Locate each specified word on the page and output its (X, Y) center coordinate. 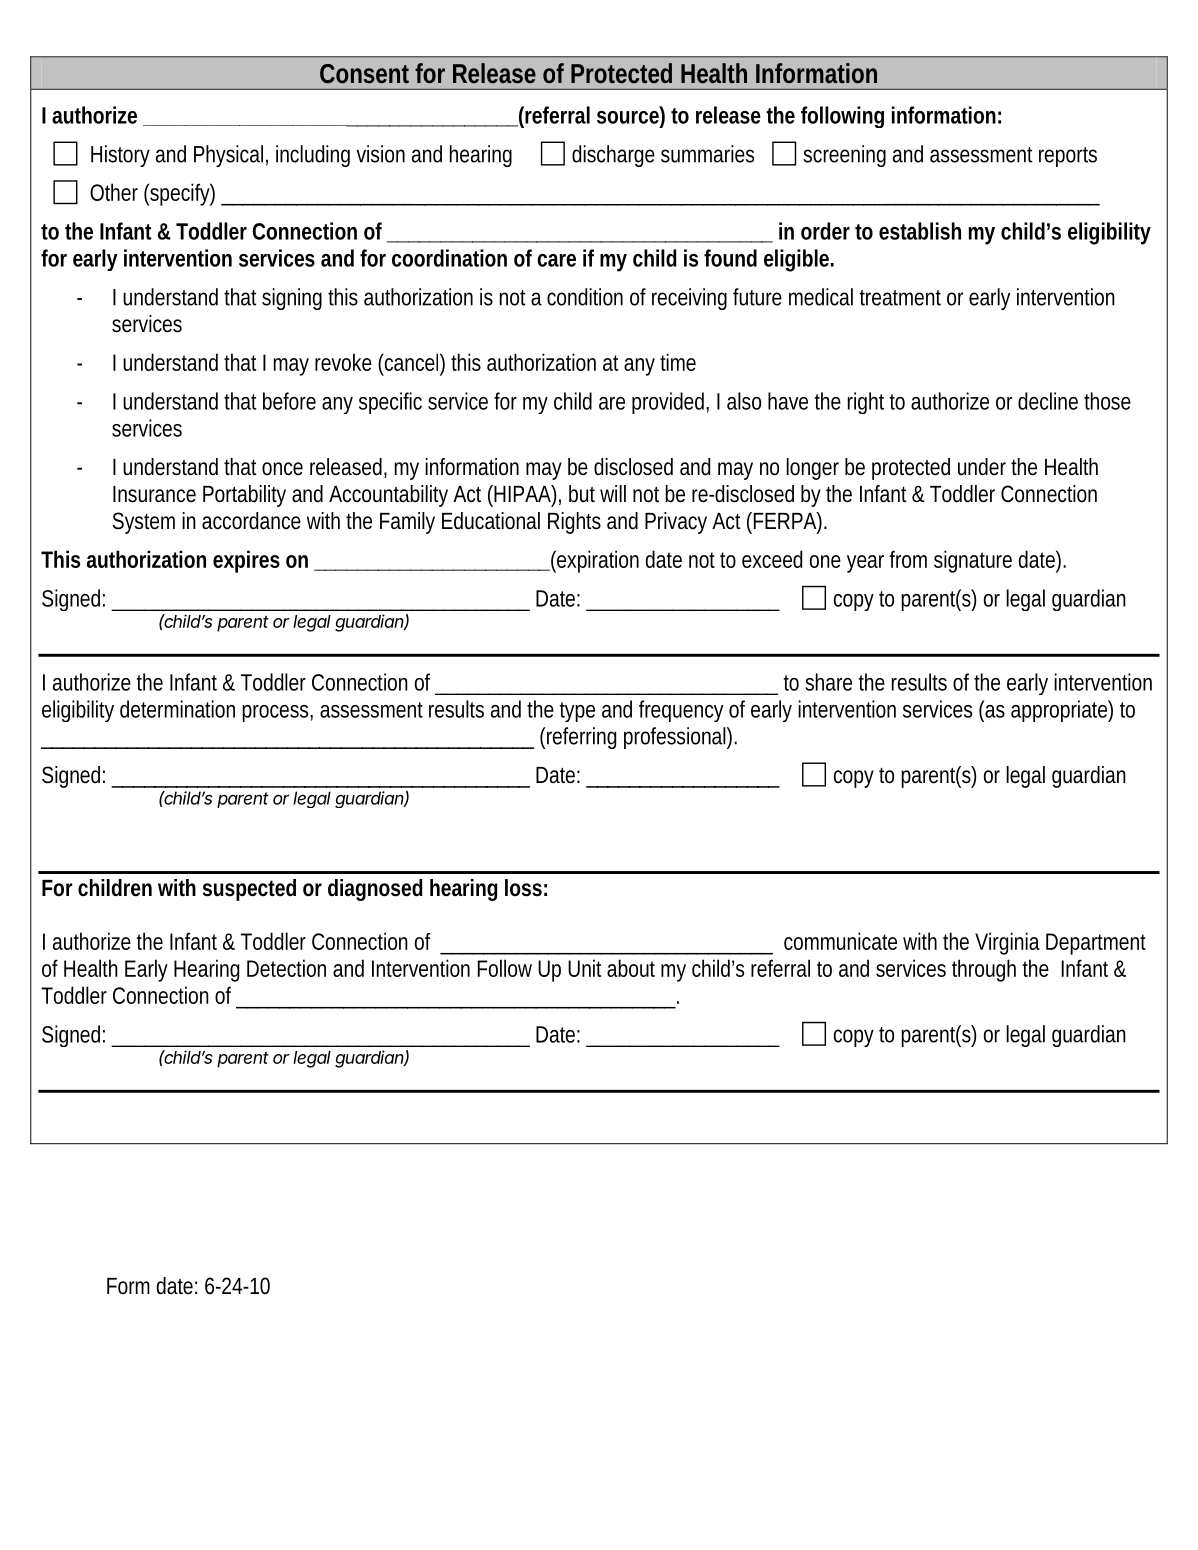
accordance (251, 521)
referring (580, 738)
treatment (900, 298)
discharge (613, 156)
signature (973, 561)
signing (292, 299)
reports (1068, 157)
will (613, 493)
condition (585, 297)
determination (177, 709)
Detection (286, 968)
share (829, 682)
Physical (228, 156)
